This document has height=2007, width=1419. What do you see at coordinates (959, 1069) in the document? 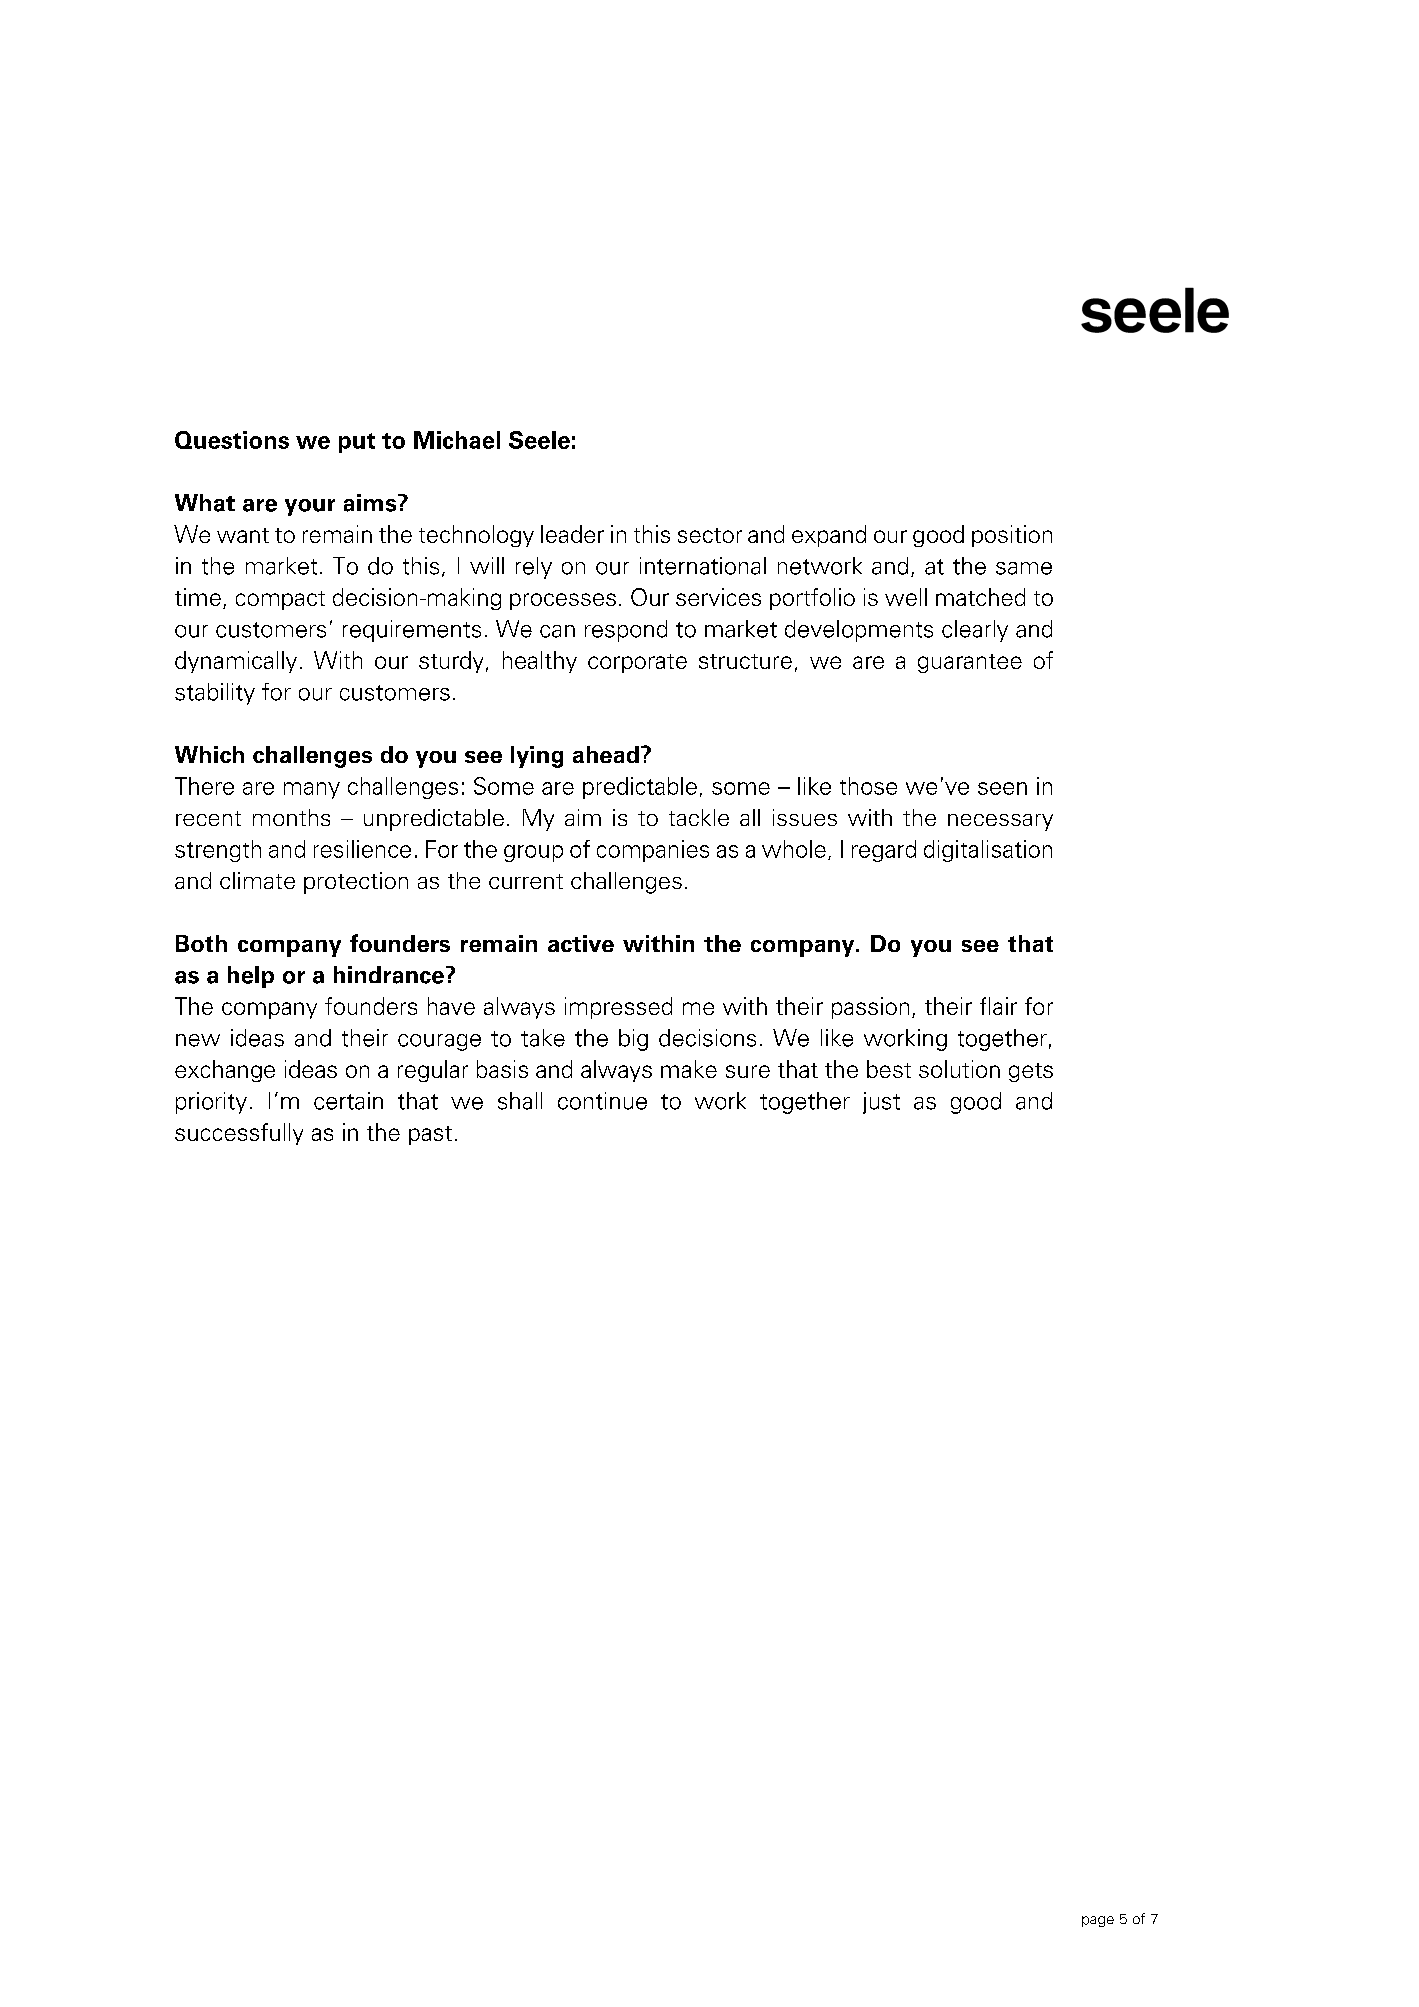
I see `solution` at bounding box center [959, 1069].
